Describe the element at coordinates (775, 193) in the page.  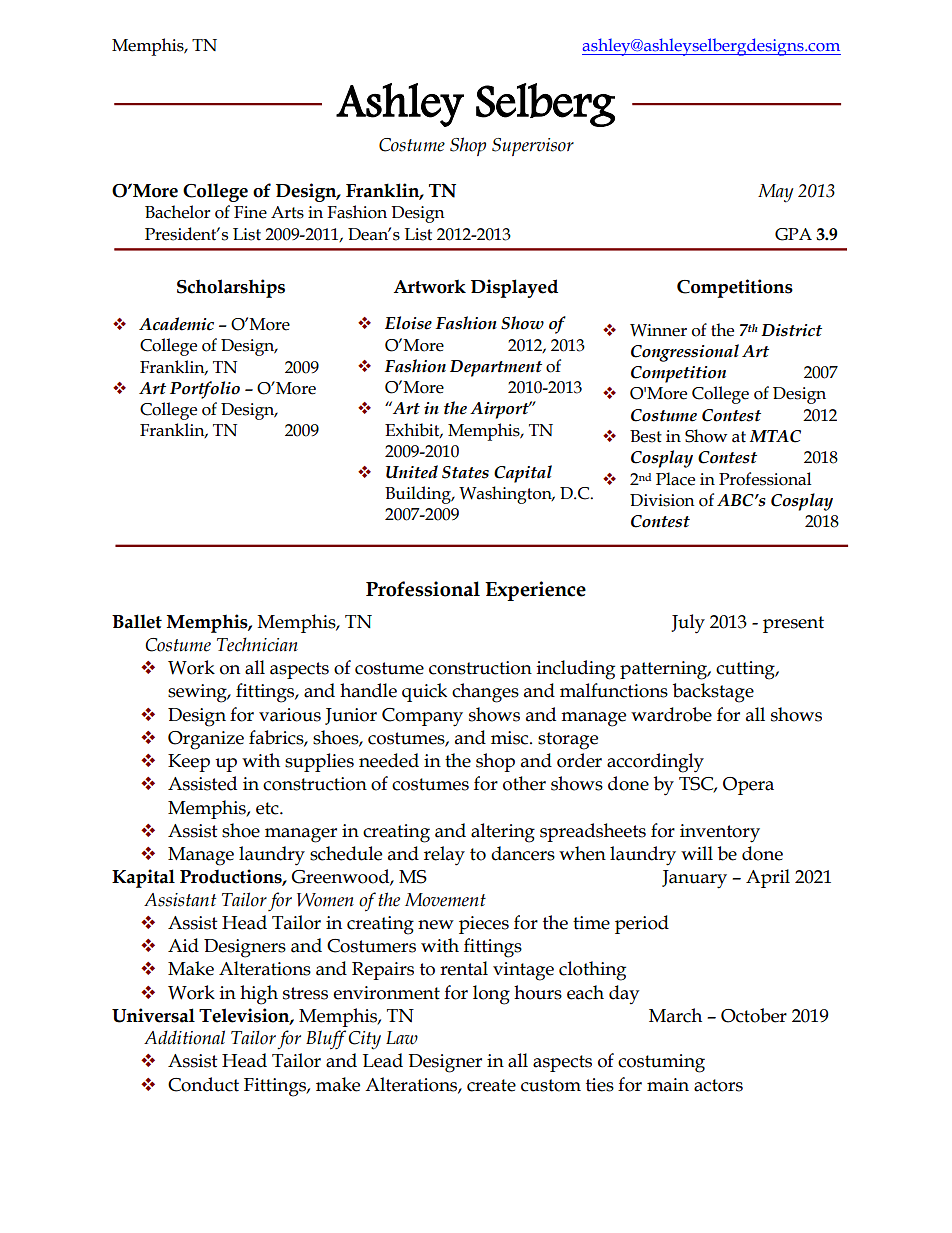
I see `May` at that location.
